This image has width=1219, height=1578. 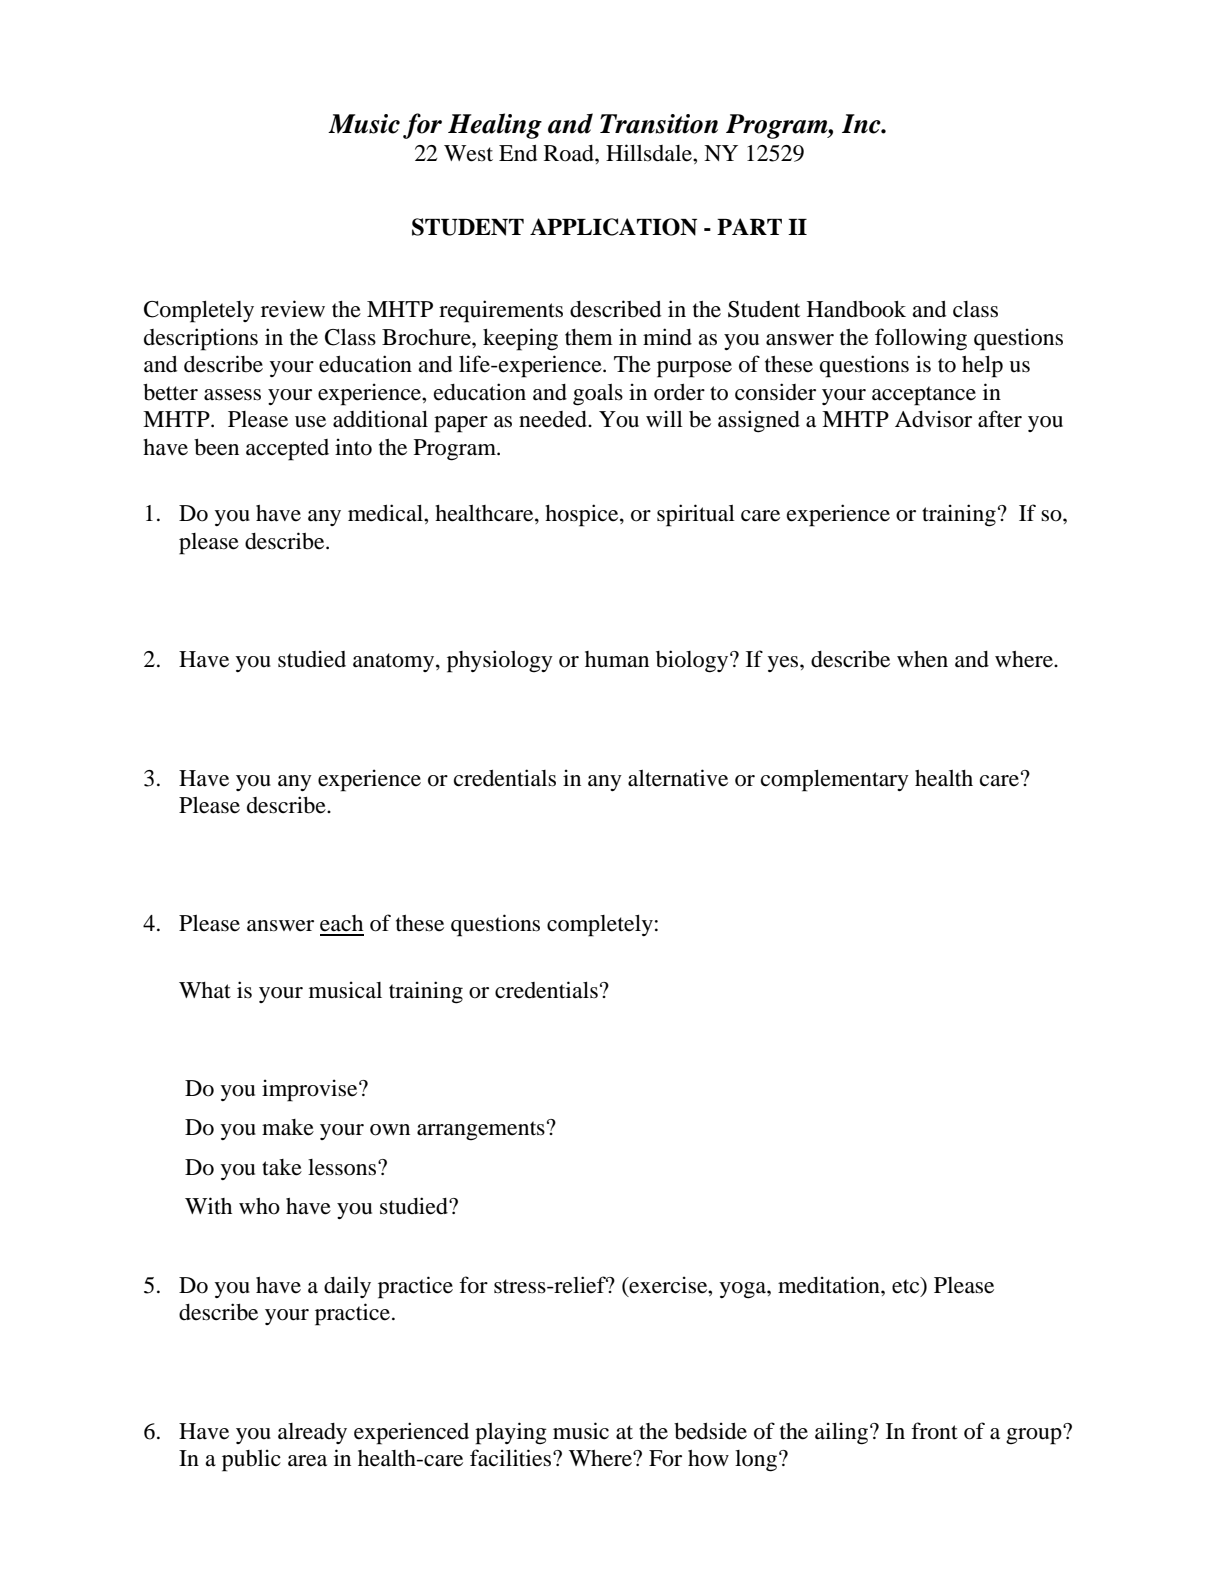 What do you see at coordinates (749, 226) in the image?
I see `PART` at bounding box center [749, 226].
